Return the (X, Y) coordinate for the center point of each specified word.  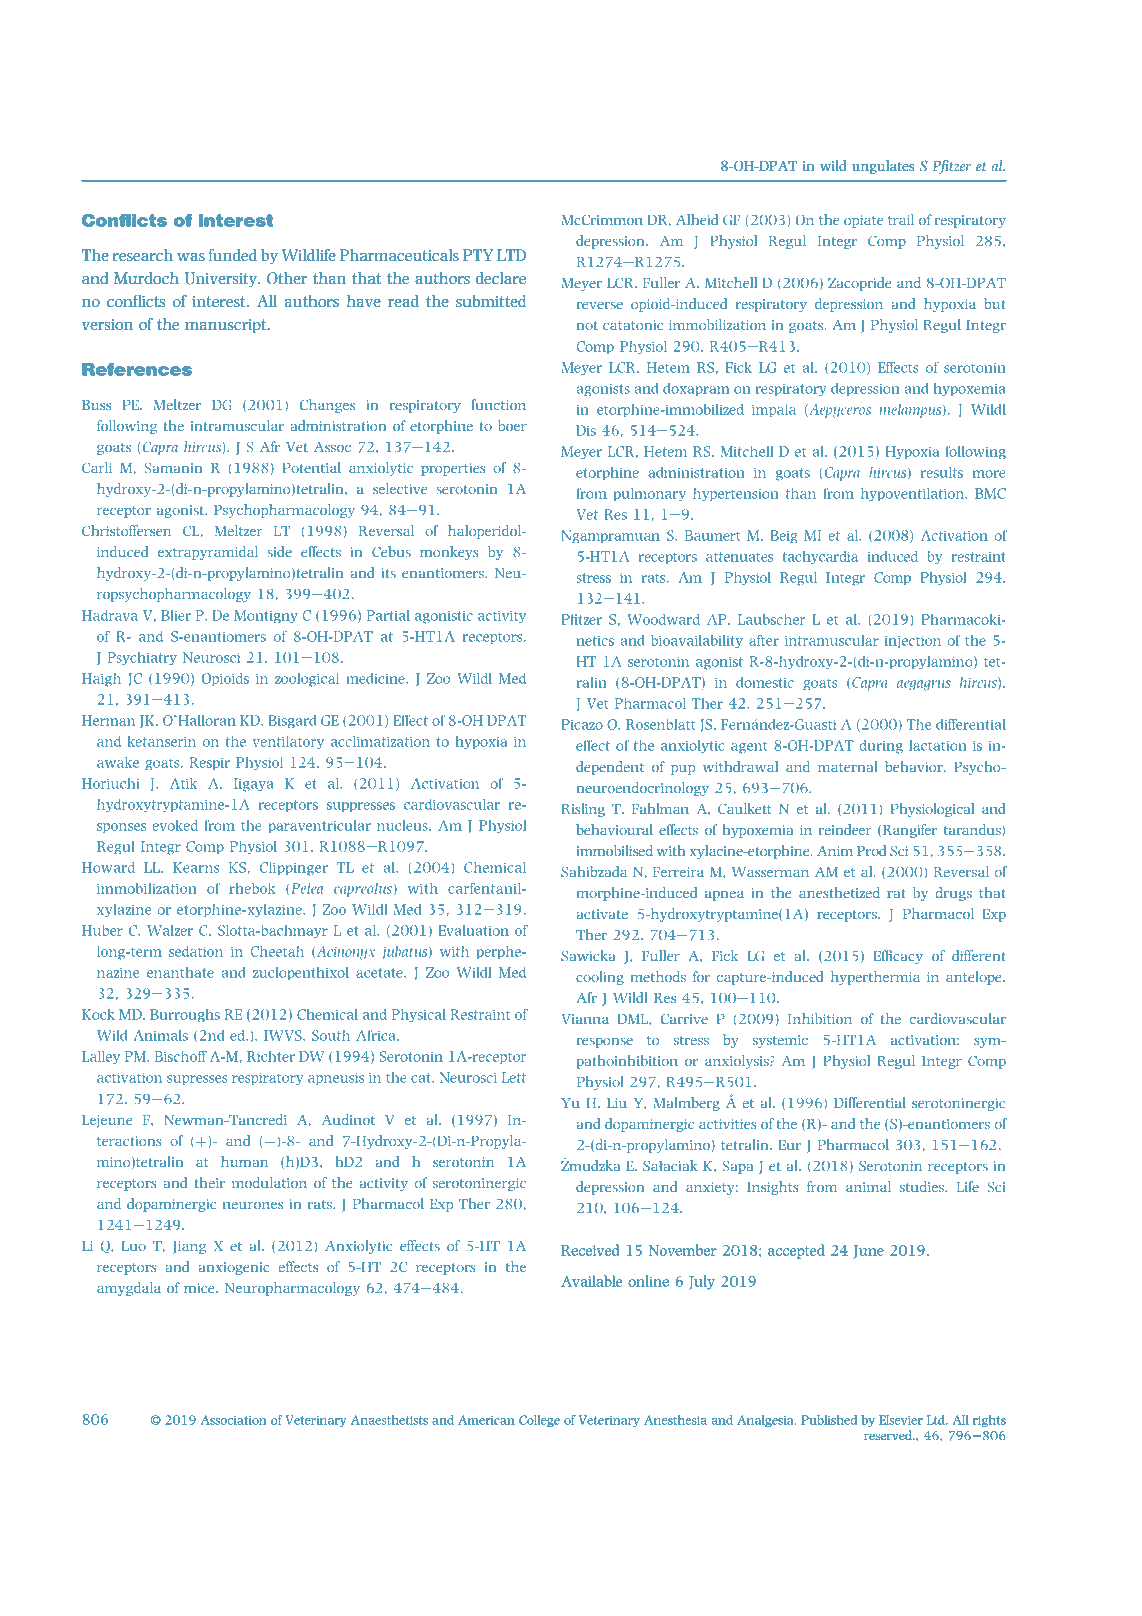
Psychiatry (142, 658)
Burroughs (185, 1015)
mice (200, 1288)
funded (233, 255)
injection (913, 641)
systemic (780, 1041)
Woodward (664, 619)
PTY (478, 255)
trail (901, 219)
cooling (600, 978)
